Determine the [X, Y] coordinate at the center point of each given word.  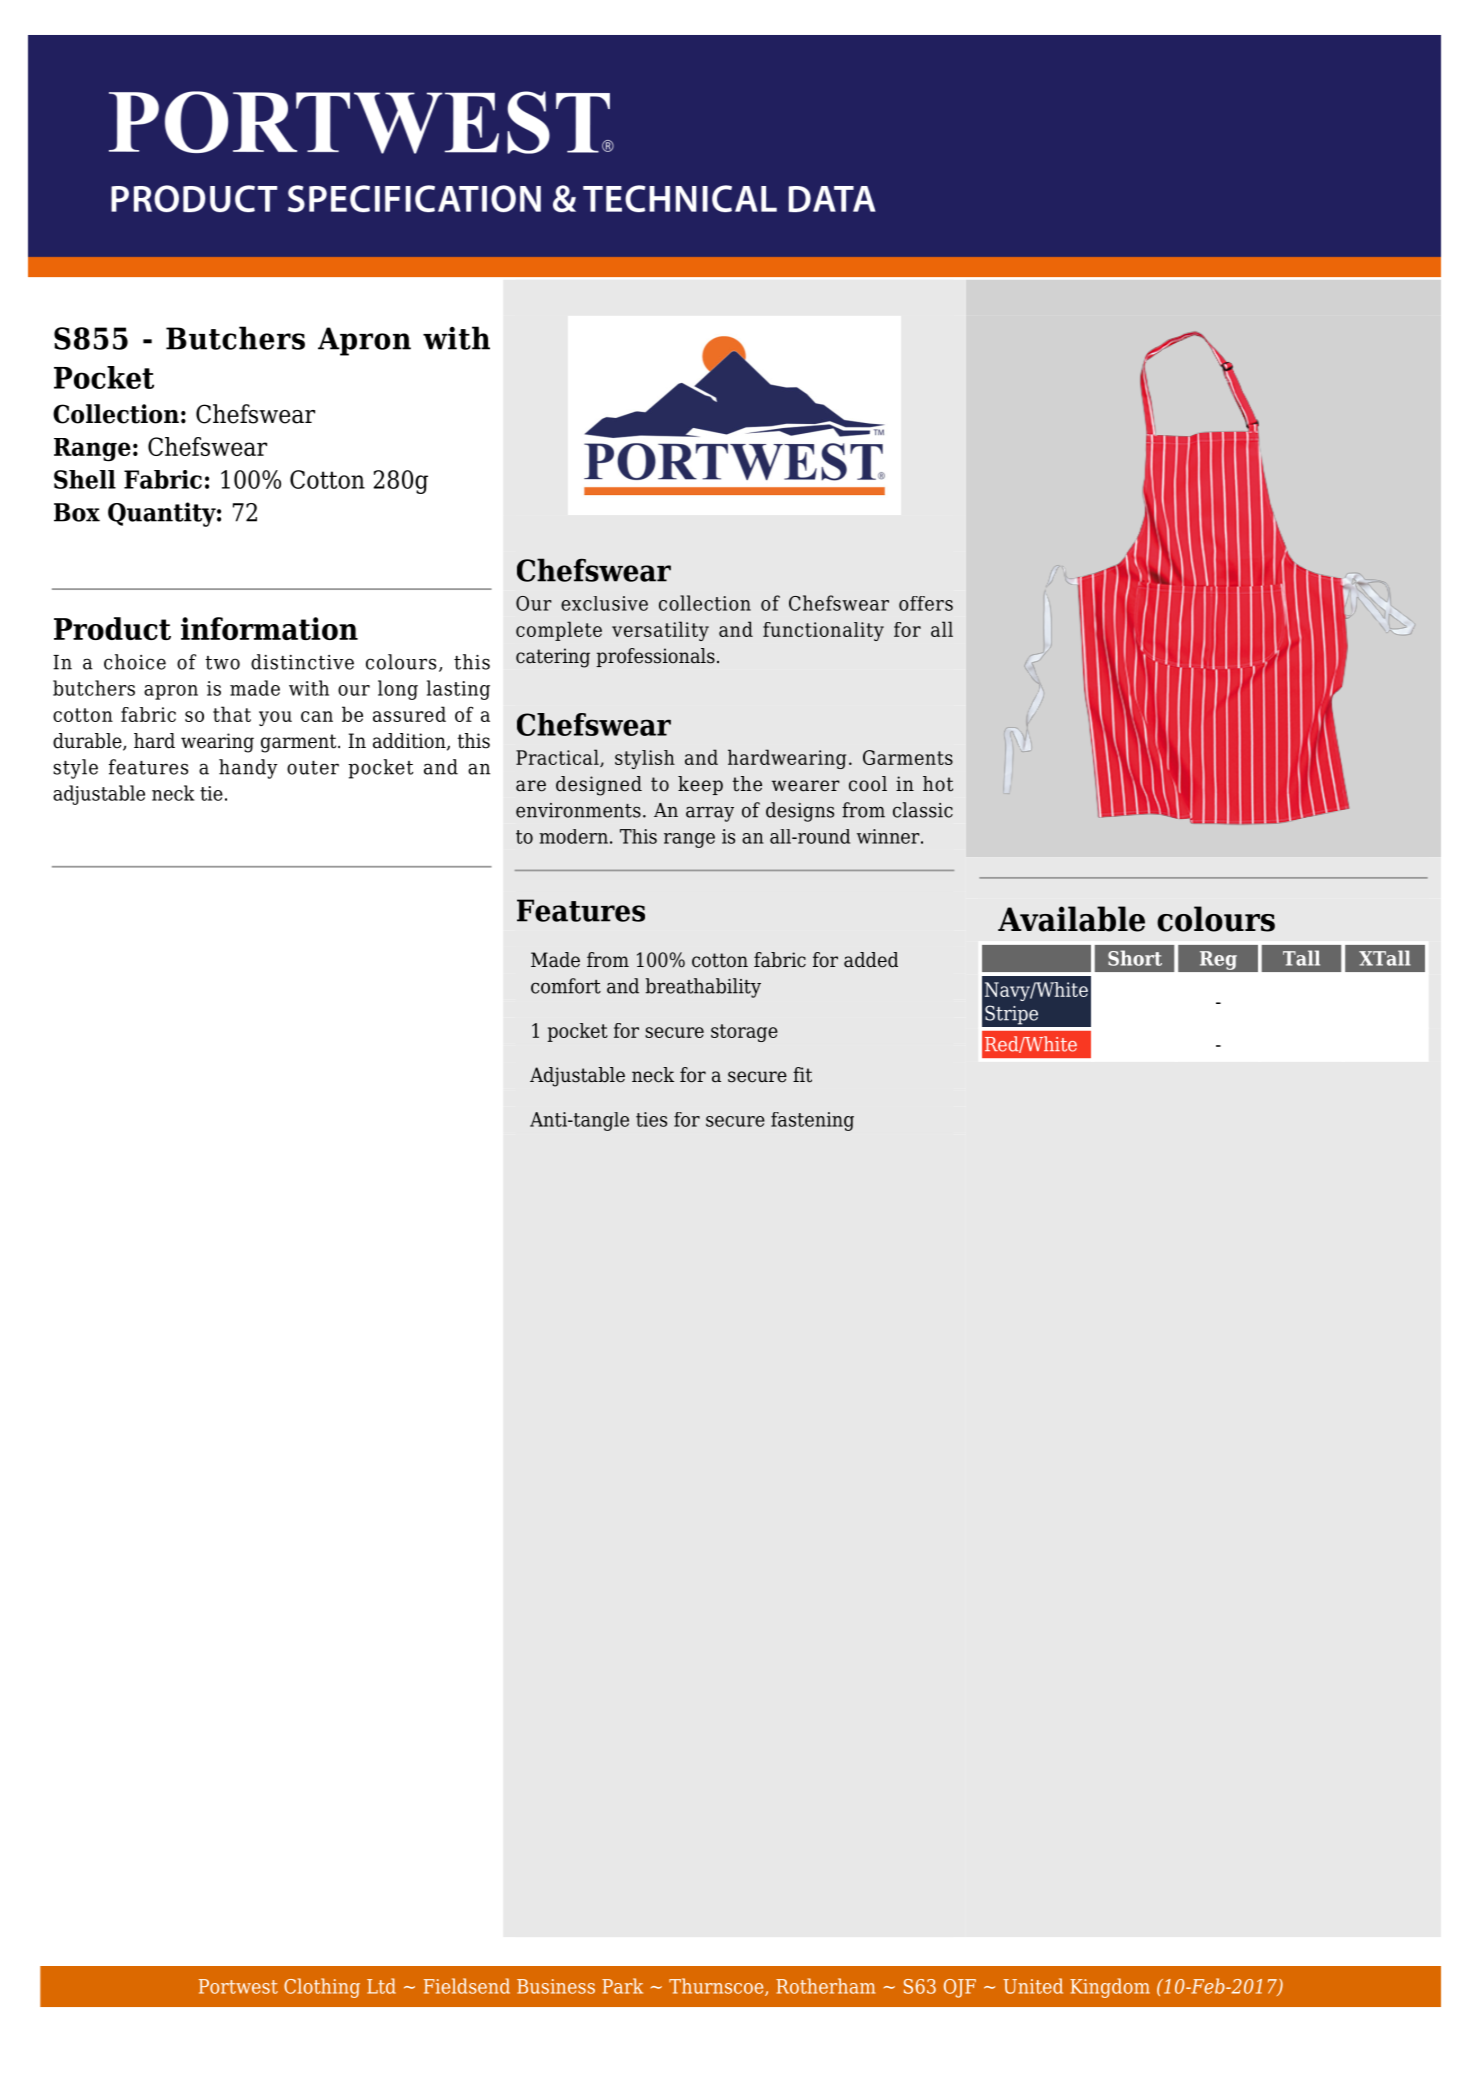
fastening [812, 1121]
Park [622, 1986]
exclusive [604, 603]
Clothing [322, 1988]
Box [77, 512]
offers [926, 603]
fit [802, 1075]
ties [651, 1119]
